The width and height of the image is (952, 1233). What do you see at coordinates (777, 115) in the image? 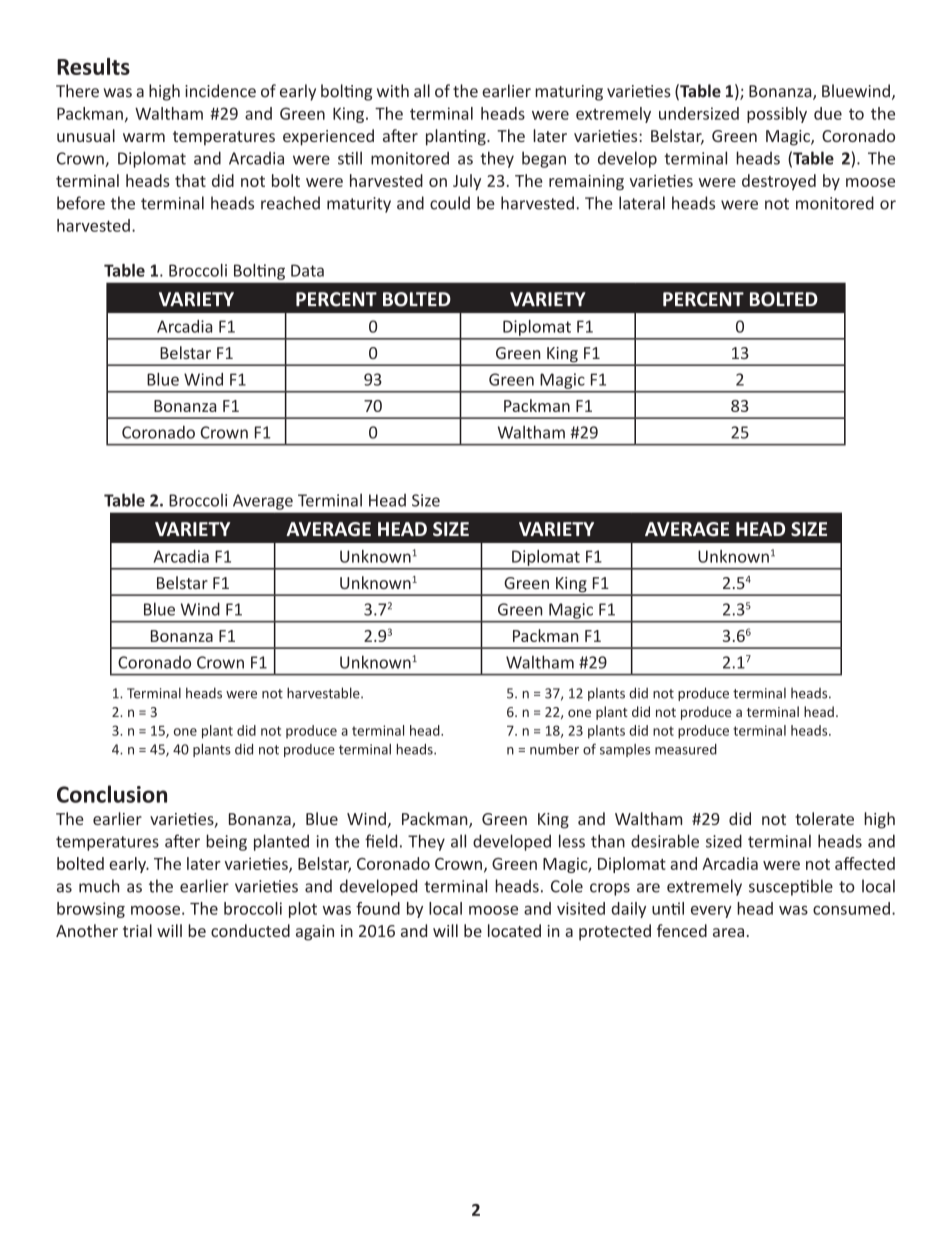
I see `possibly` at bounding box center [777, 115].
